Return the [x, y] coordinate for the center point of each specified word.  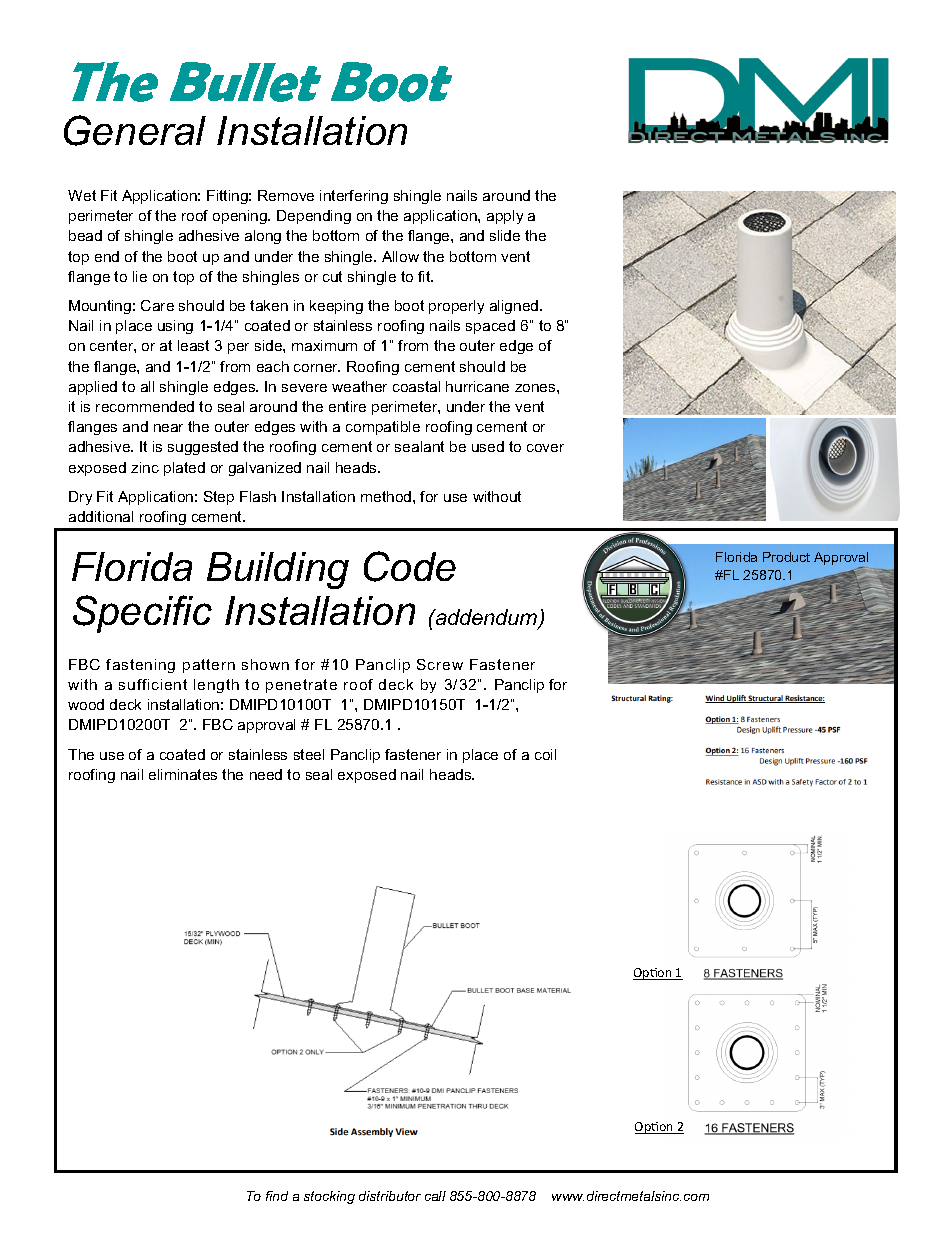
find [277, 1196]
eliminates [183, 774]
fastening [140, 666]
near [168, 428]
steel [309, 754]
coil [545, 754]
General [135, 130]
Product [786, 557]
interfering [354, 197]
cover [545, 448]
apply [505, 217]
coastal [416, 386]
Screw [440, 664]
